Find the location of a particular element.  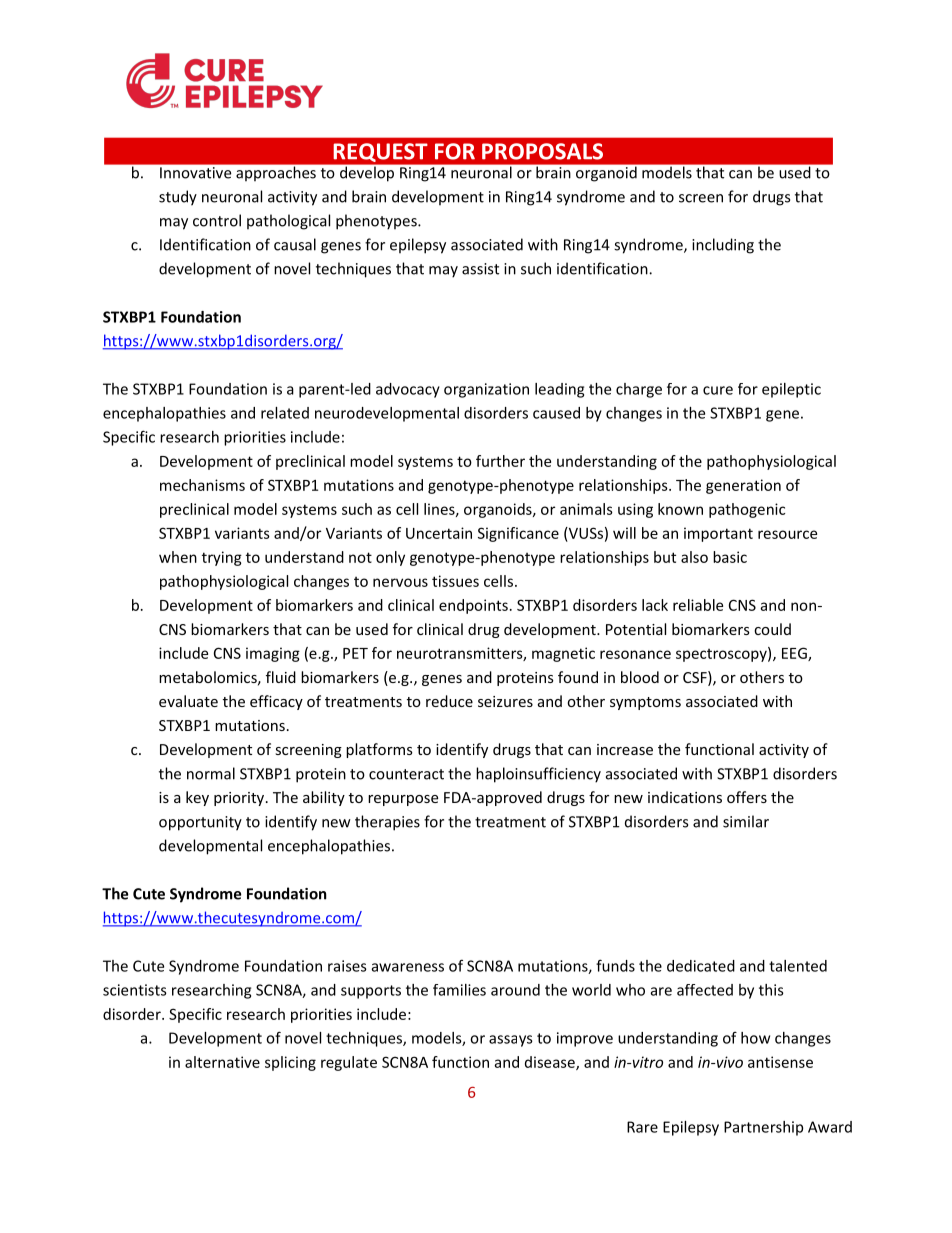

could is located at coordinates (772, 629).
